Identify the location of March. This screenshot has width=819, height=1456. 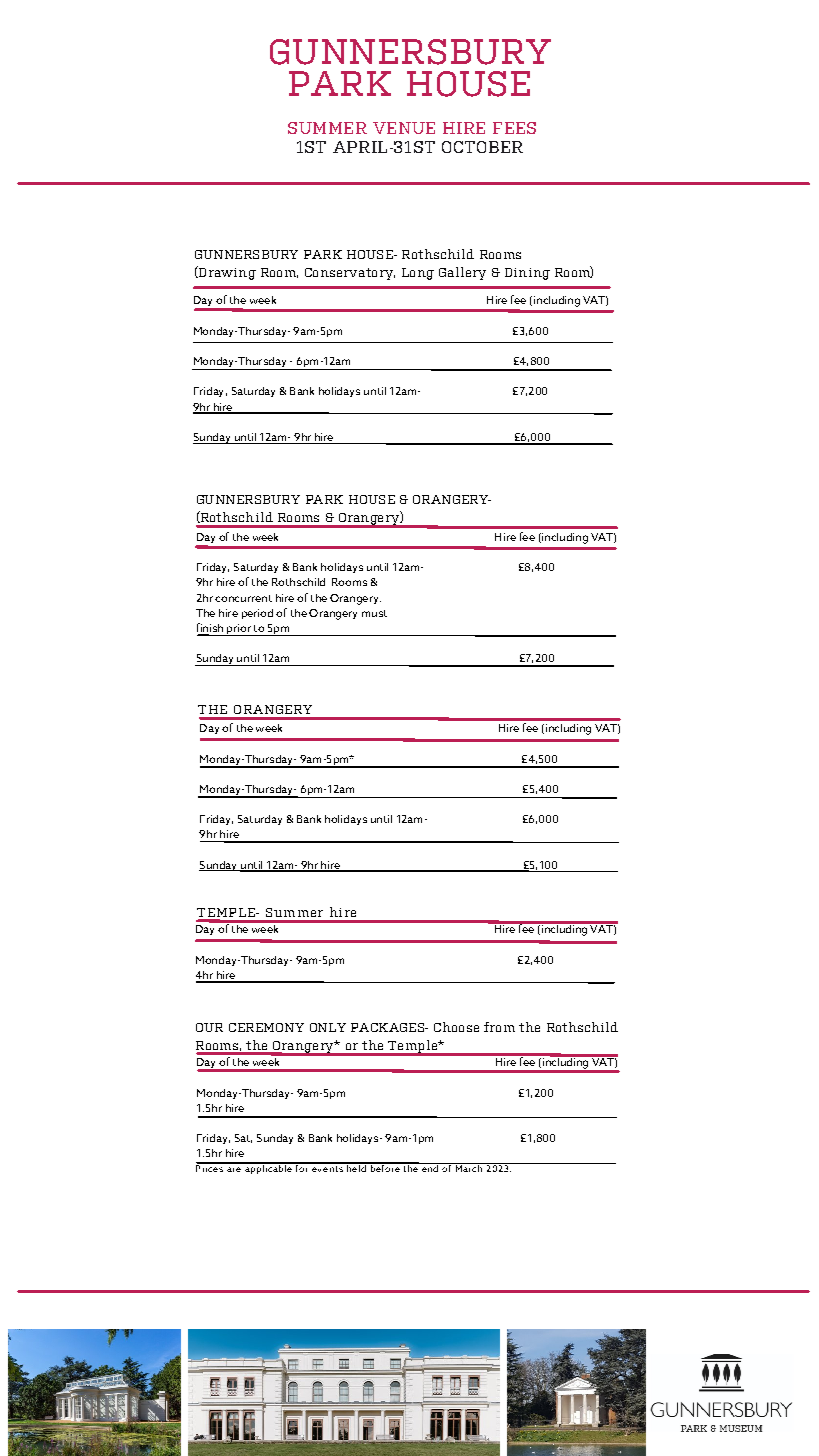
(469, 1167).
